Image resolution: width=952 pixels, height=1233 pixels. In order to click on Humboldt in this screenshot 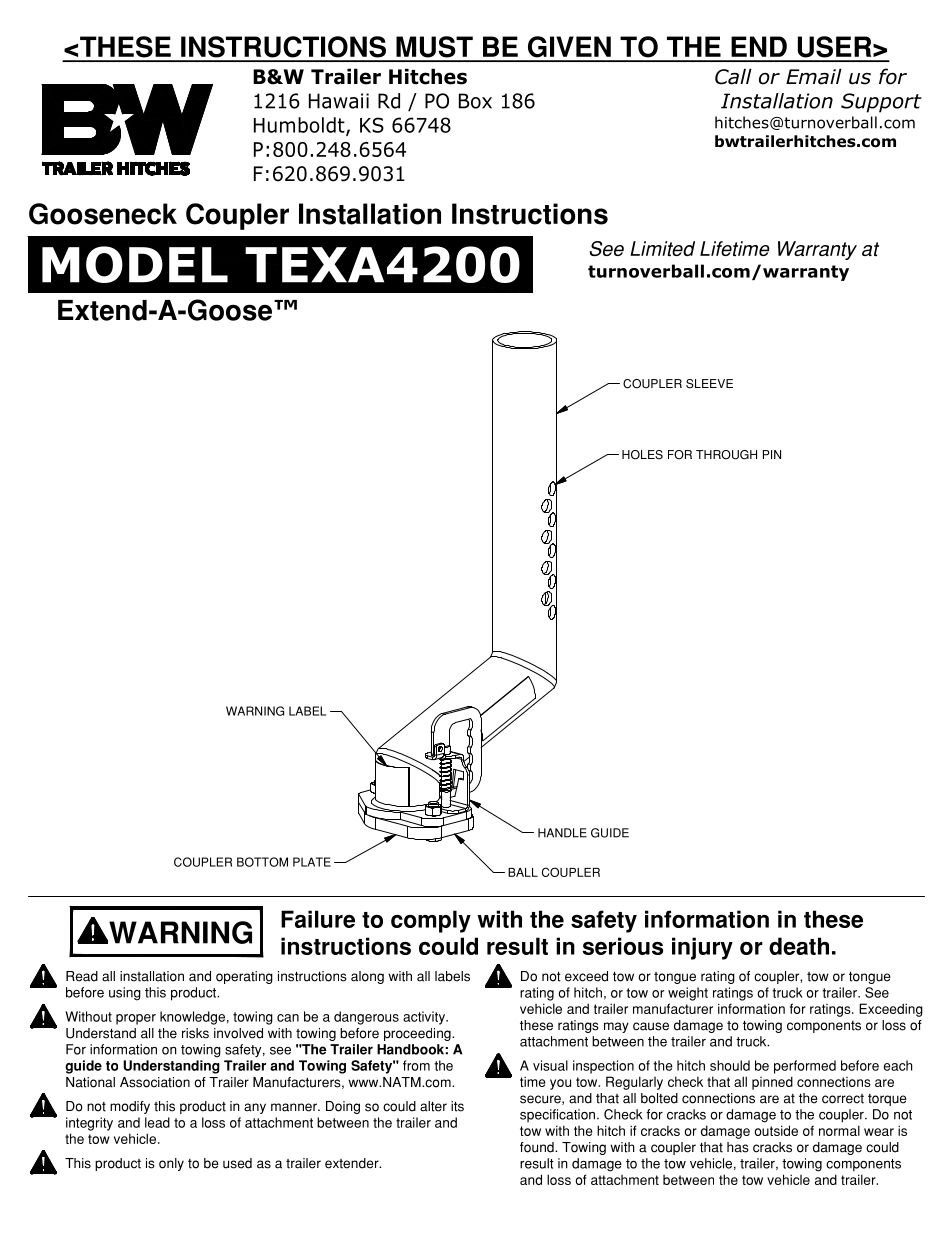, I will do `click(300, 126)`.
